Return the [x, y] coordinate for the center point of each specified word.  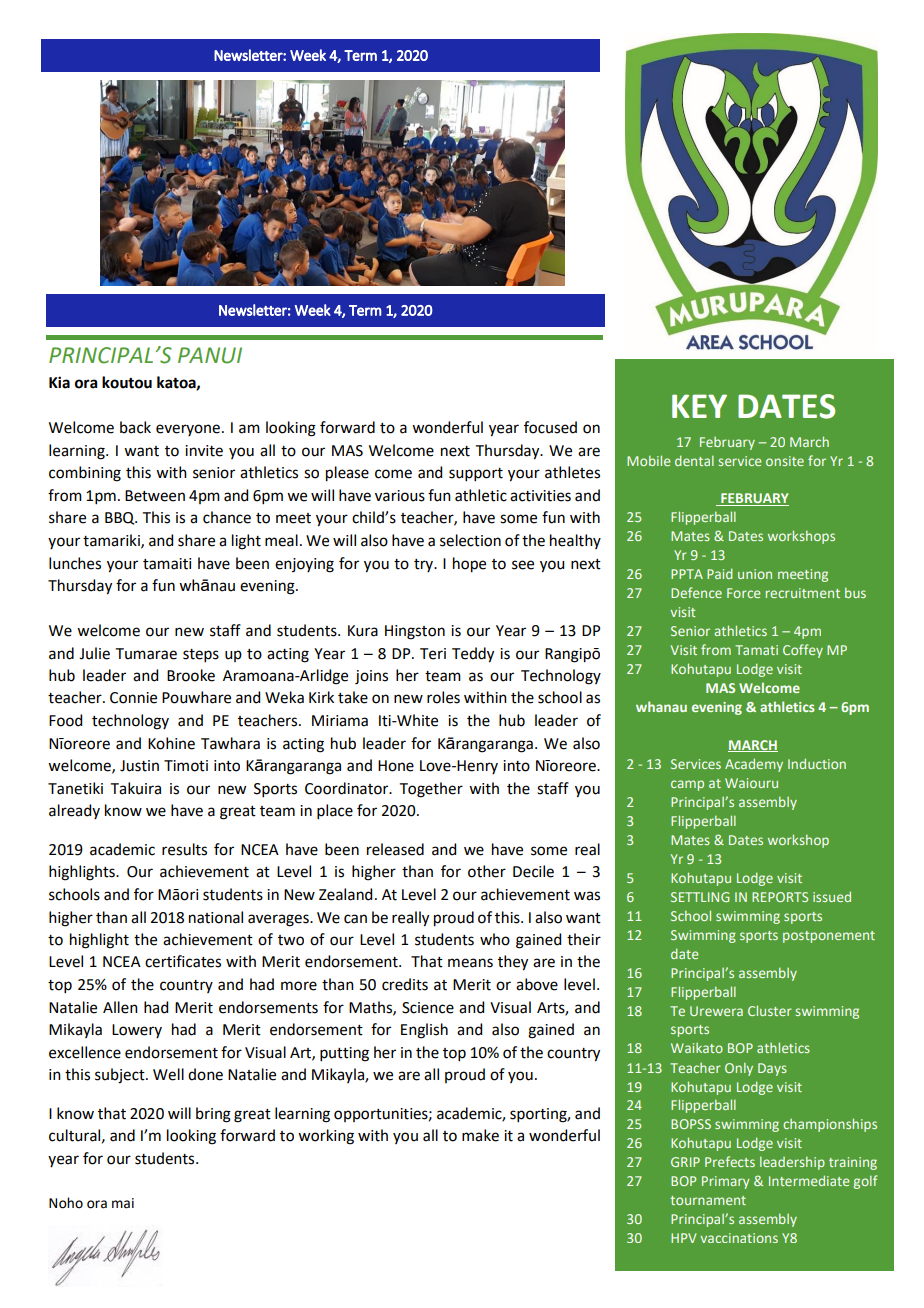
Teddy [473, 655]
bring [213, 1115]
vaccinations [739, 1238]
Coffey [803, 651]
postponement [829, 937]
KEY [699, 406]
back [135, 427]
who [495, 939]
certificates [183, 961]
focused [550, 427]
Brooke [191, 675]
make [480, 1135]
